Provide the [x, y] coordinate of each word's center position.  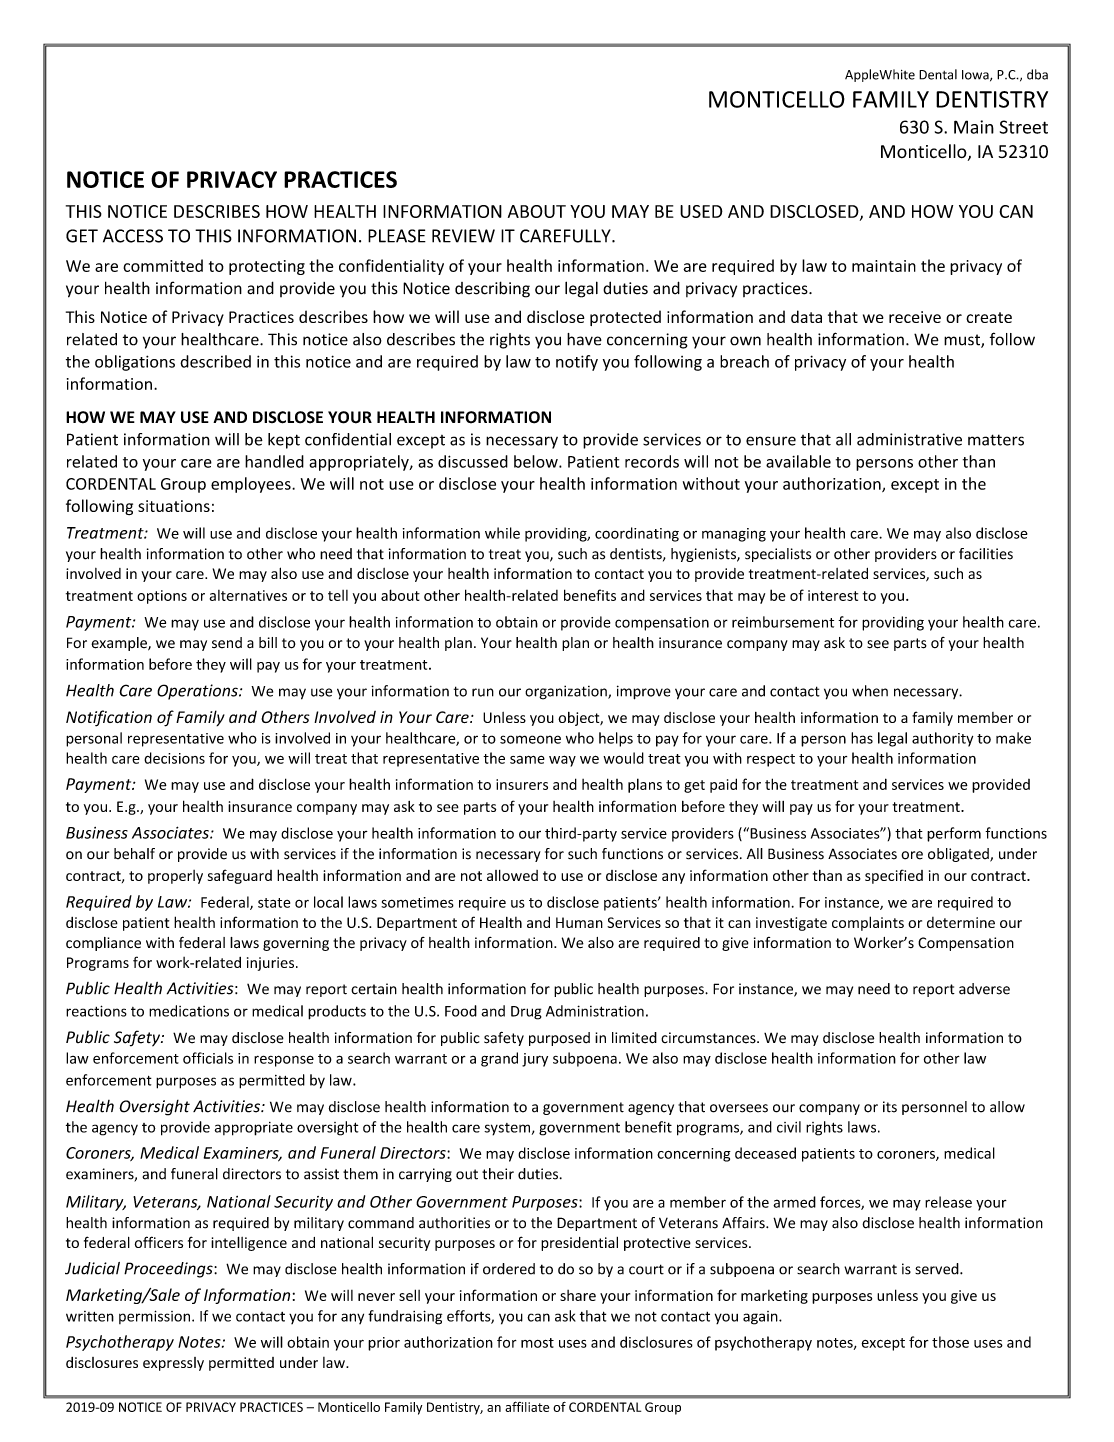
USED [701, 211]
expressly [173, 1364]
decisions [174, 758]
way [562, 761]
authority [942, 739]
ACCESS [133, 236]
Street [1024, 127]
